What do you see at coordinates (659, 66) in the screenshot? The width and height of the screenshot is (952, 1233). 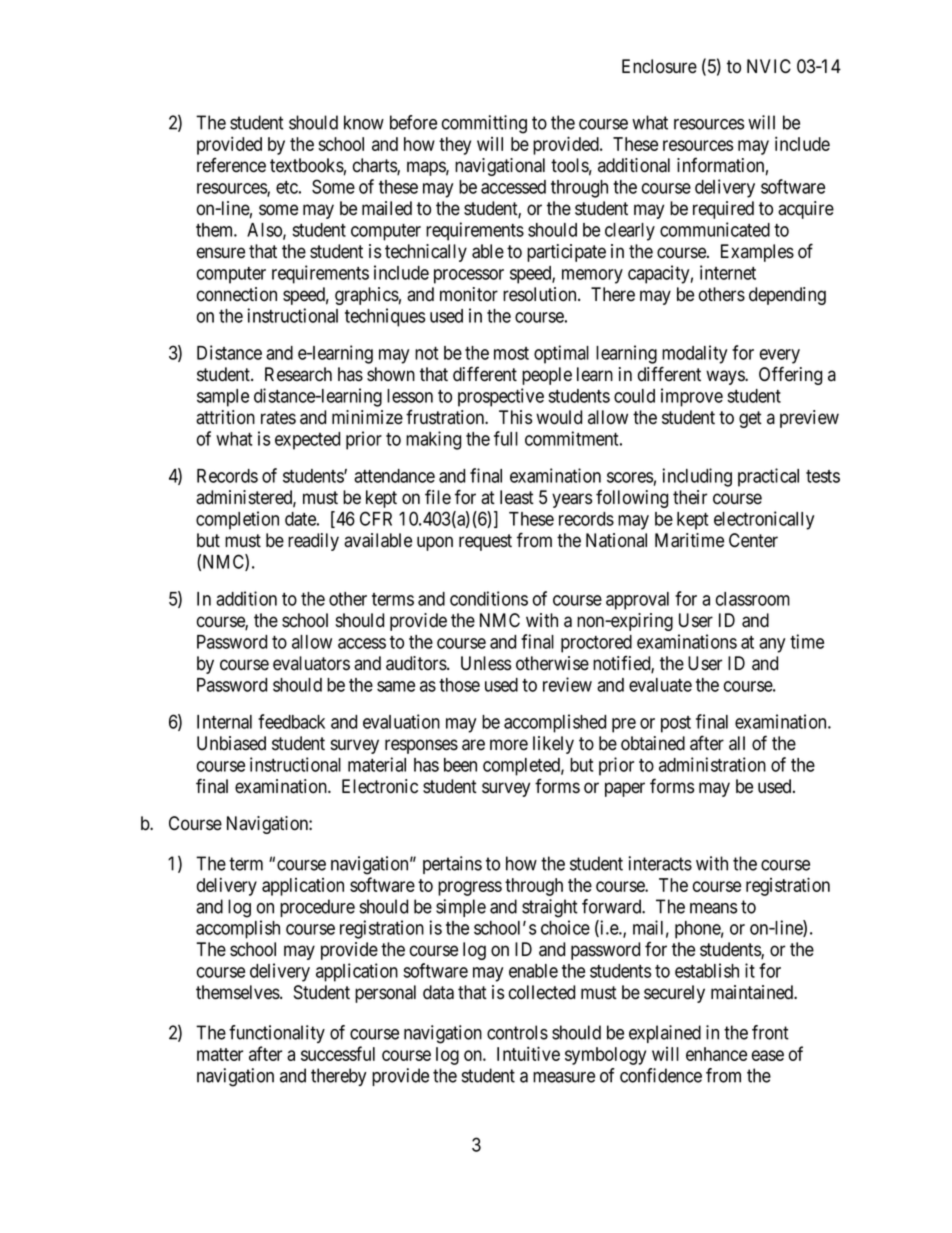 I see `Enclosure` at bounding box center [659, 66].
